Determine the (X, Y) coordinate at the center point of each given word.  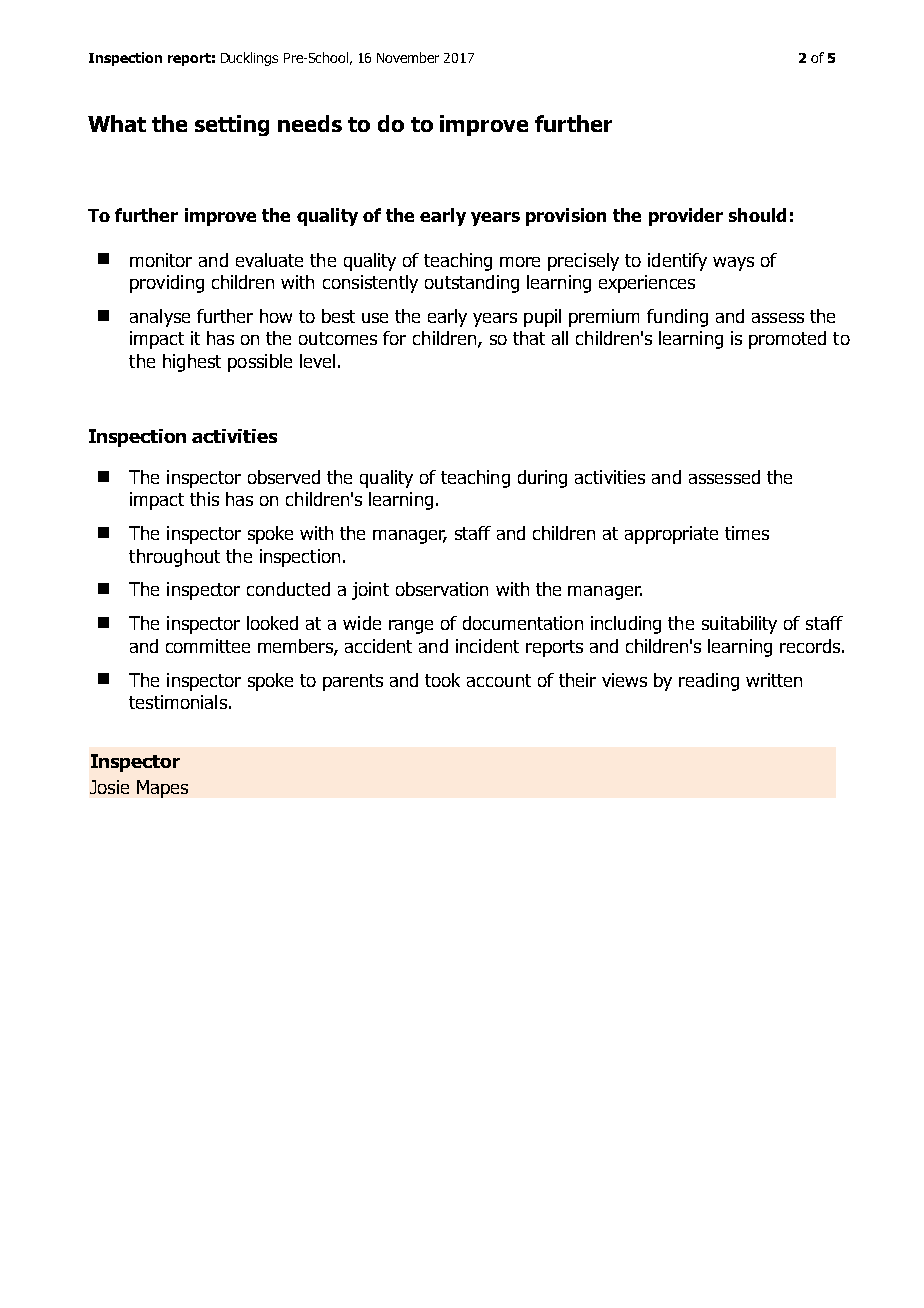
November (408, 57)
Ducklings (249, 59)
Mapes (162, 789)
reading (709, 682)
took (442, 680)
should (757, 215)
